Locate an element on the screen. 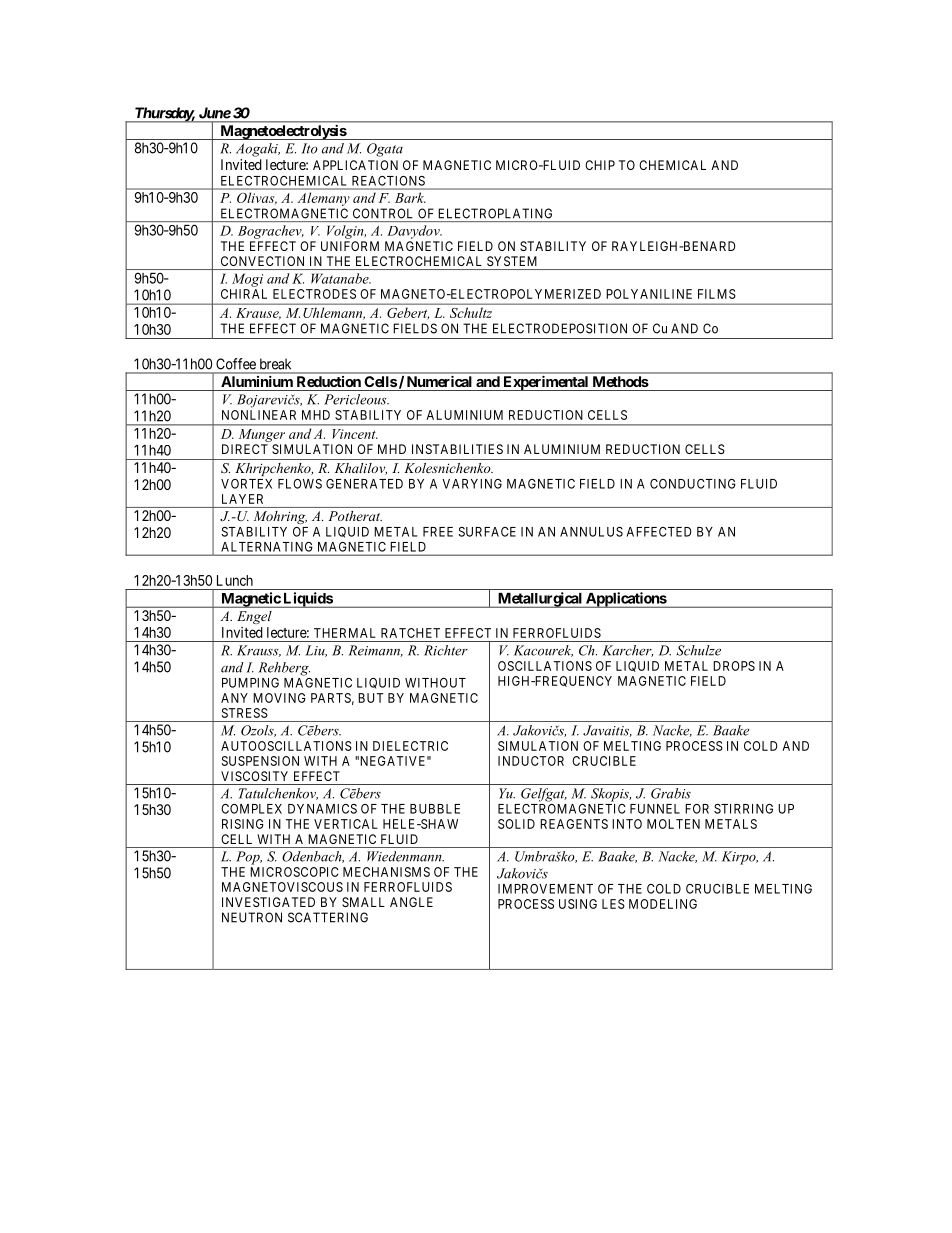 The height and width of the screenshot is (1233, 952). IMPROVEMENT is located at coordinates (545, 889).
